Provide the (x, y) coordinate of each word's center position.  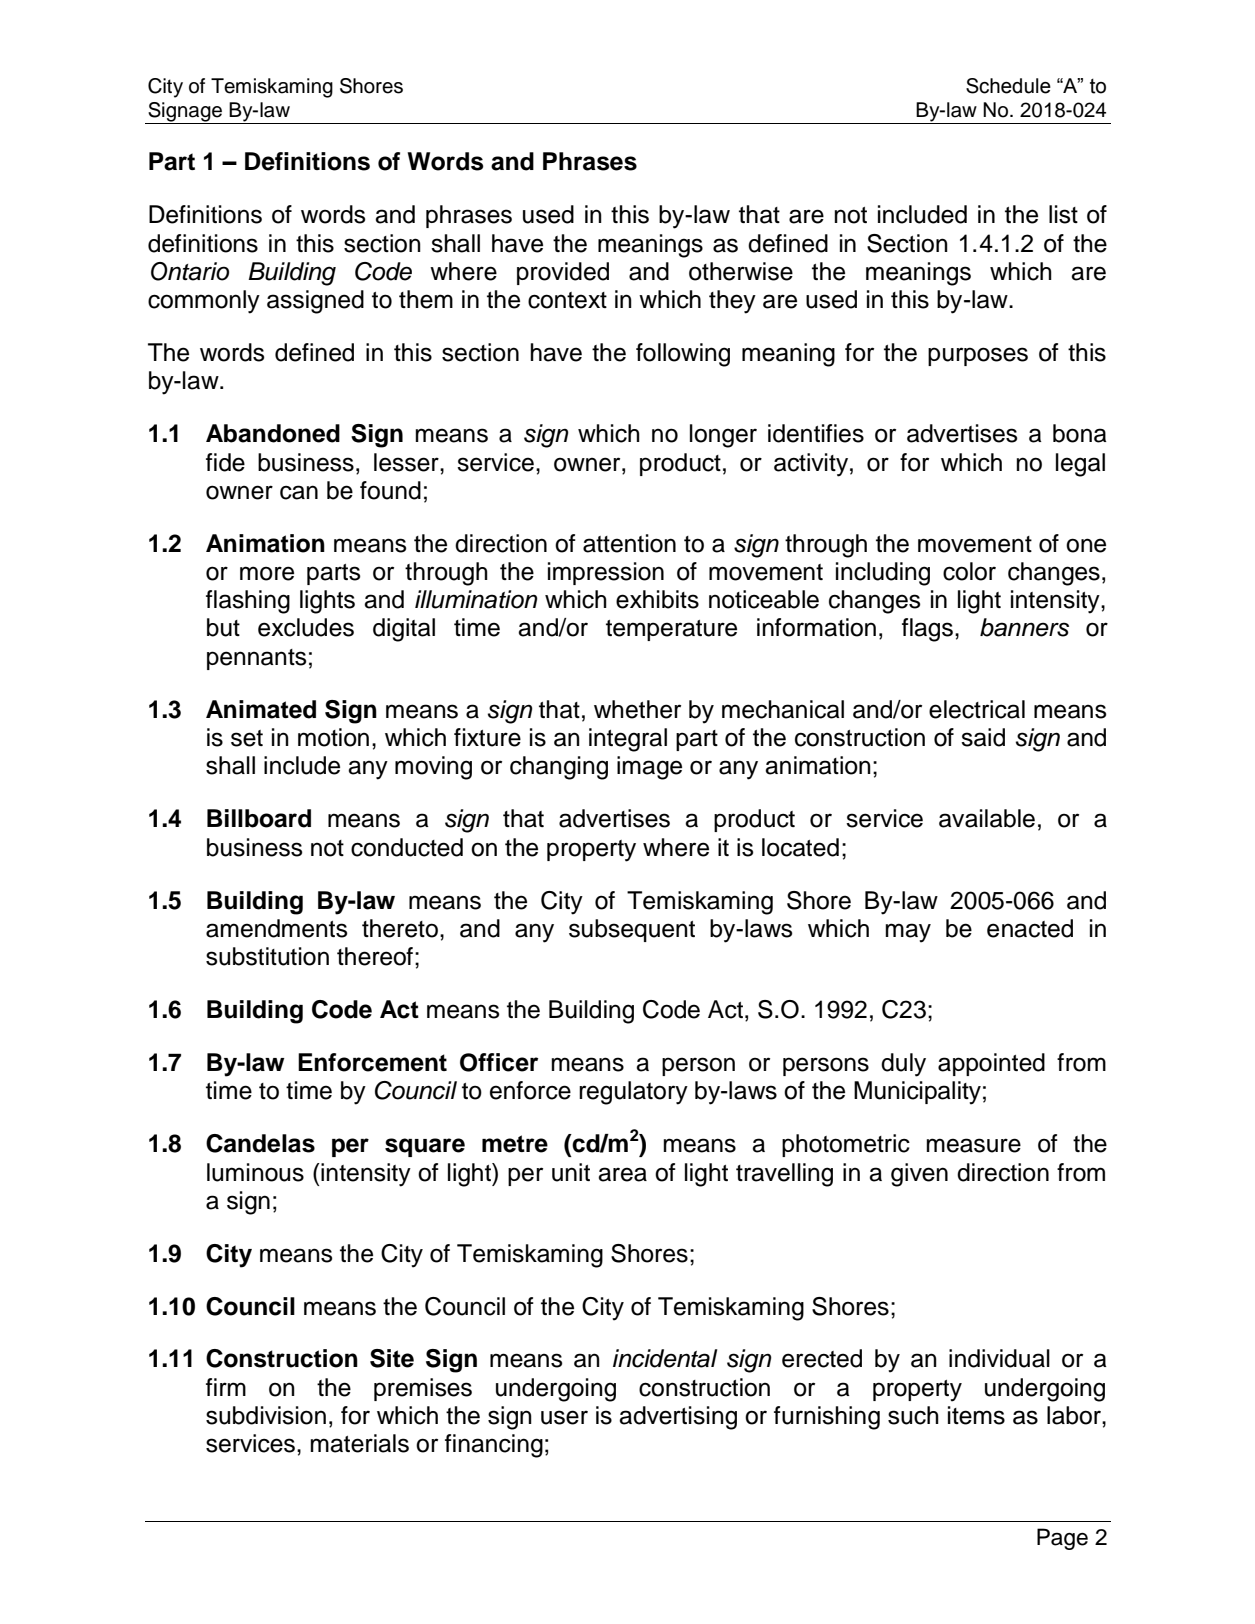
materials (359, 1443)
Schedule (1008, 86)
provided (563, 273)
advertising (678, 1418)
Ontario (190, 271)
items (976, 1415)
